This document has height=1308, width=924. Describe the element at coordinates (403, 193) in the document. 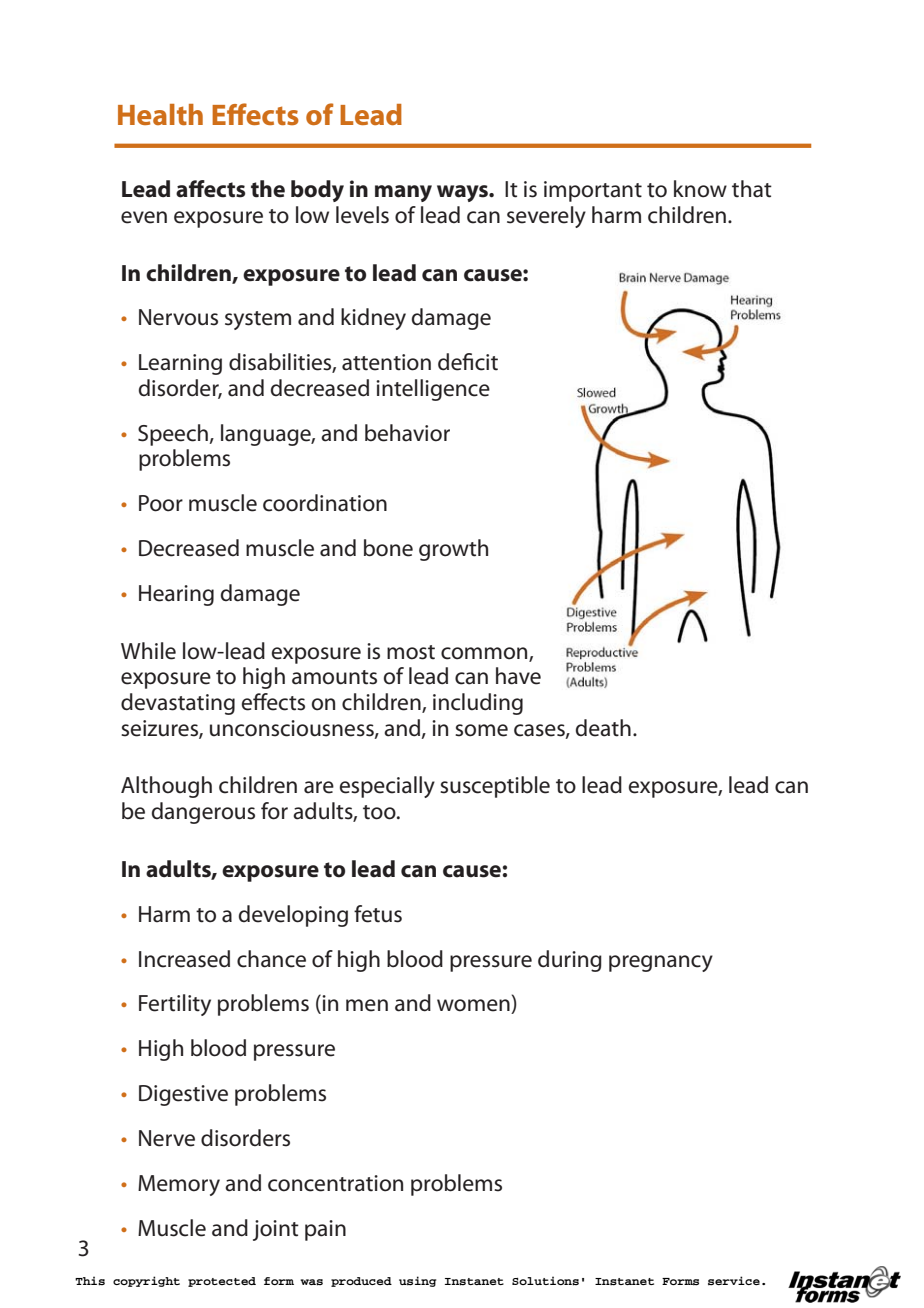

I see `many` at that location.
